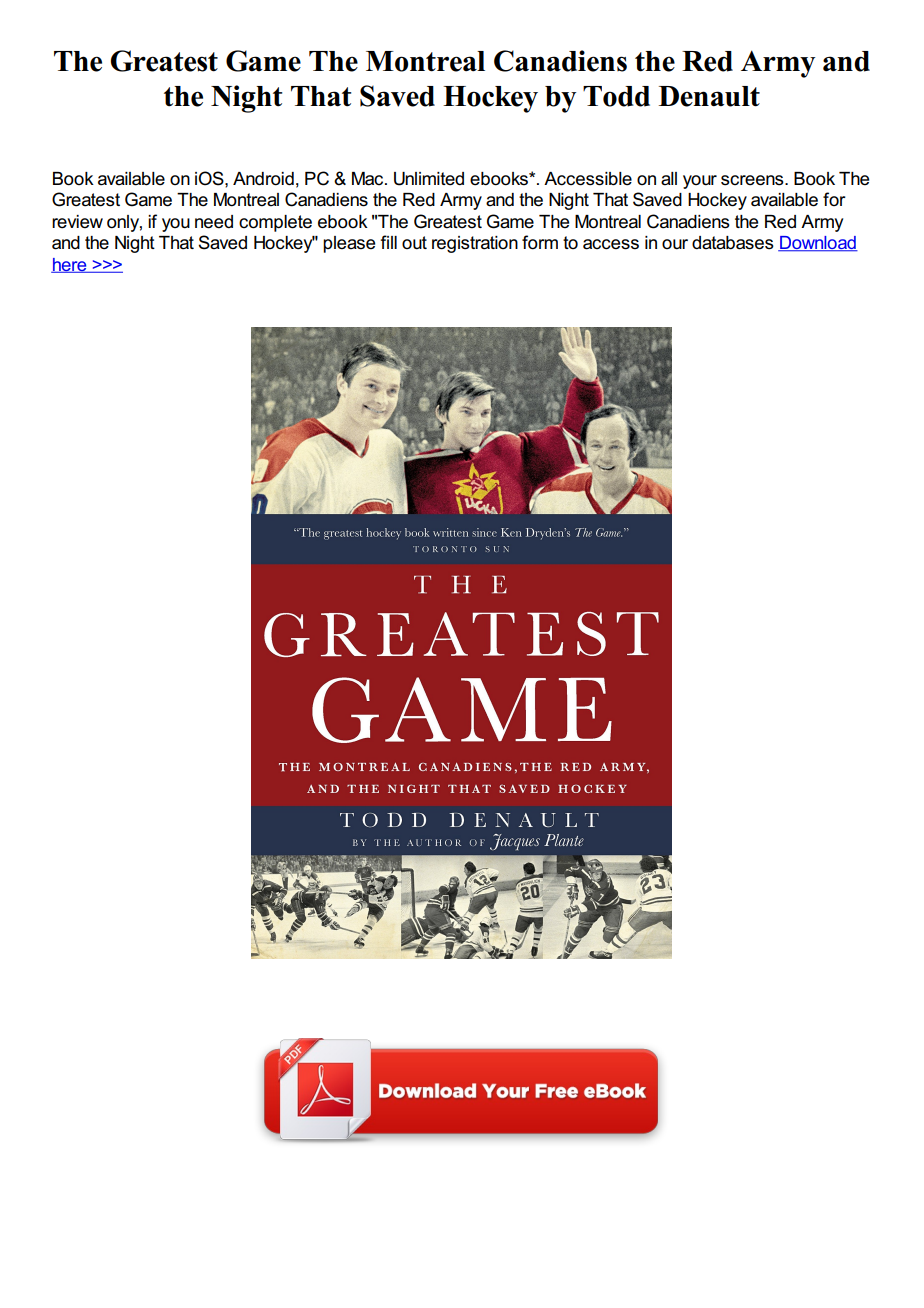 The width and height of the screenshot is (924, 1308). Describe the element at coordinates (616, 96) in the screenshot. I see `Todd` at that location.
